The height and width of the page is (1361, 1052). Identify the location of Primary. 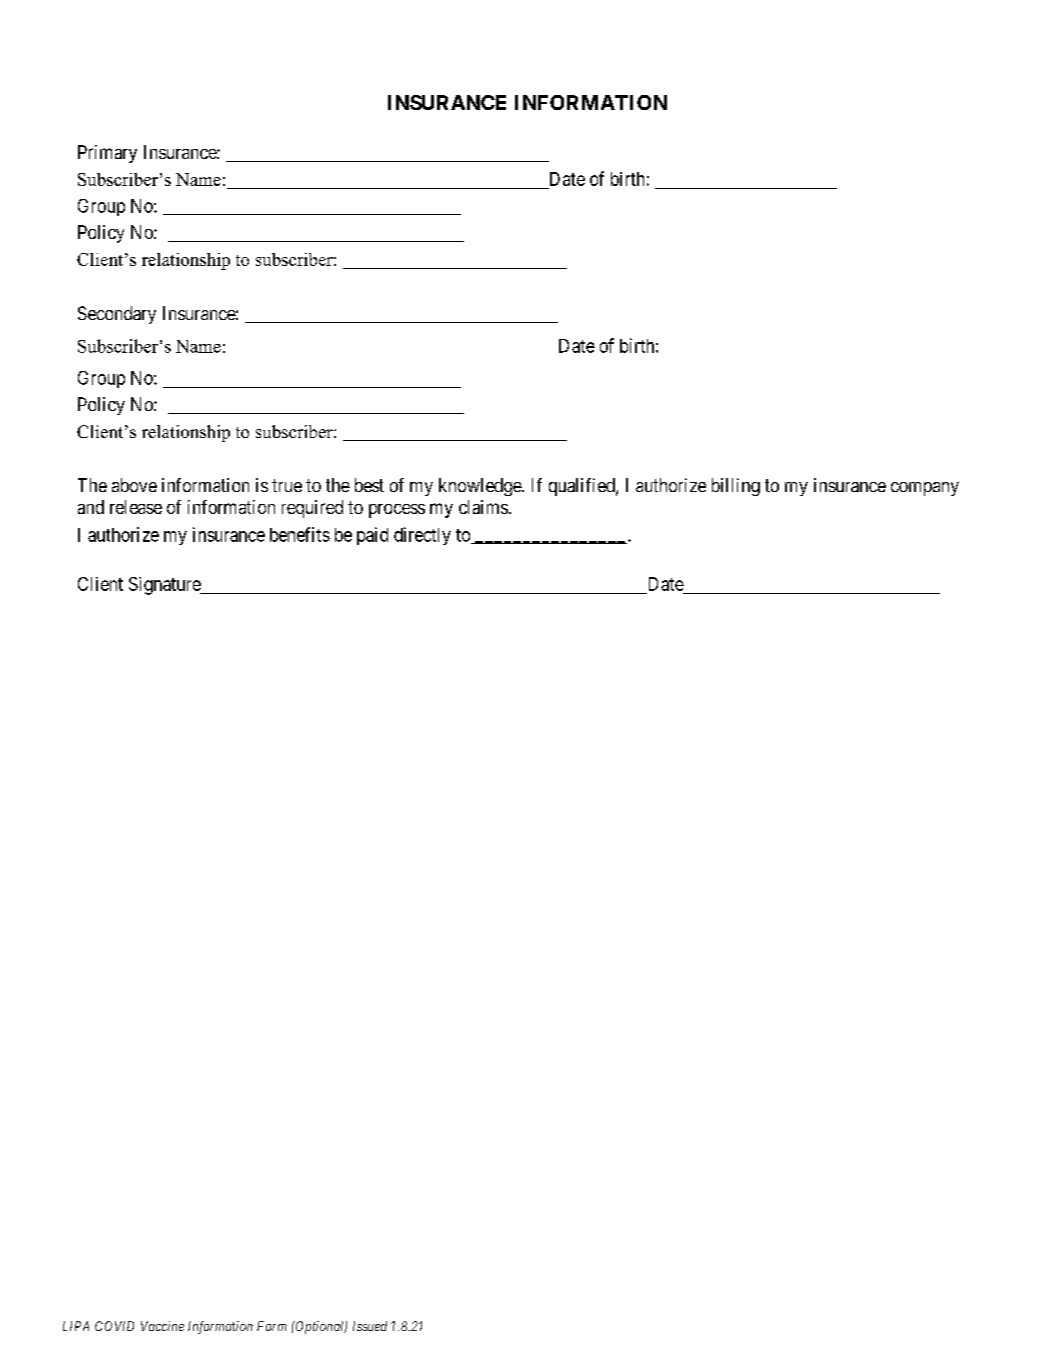
(107, 154).
